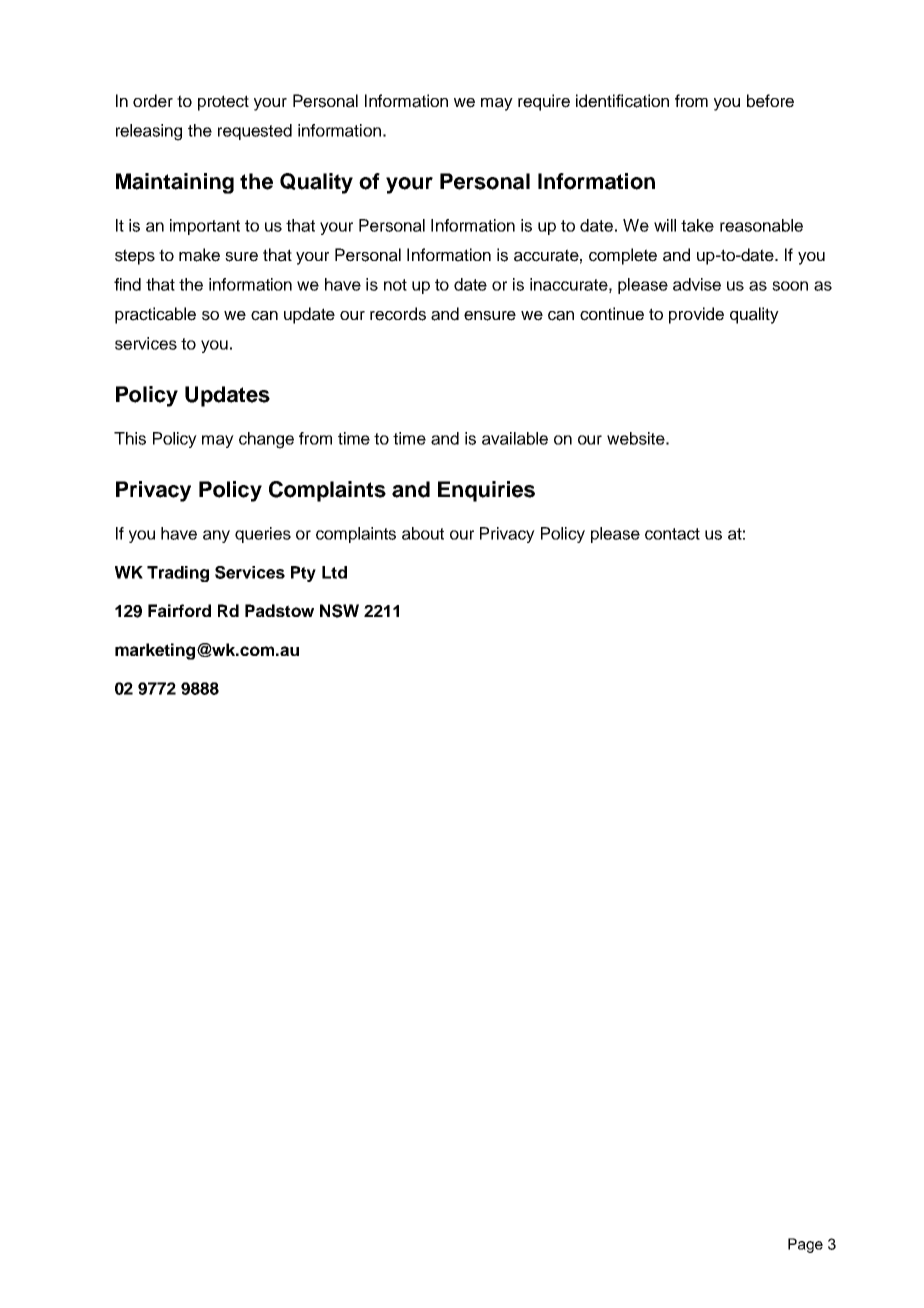 The width and height of the page is (924, 1308). I want to click on protect, so click(223, 103).
